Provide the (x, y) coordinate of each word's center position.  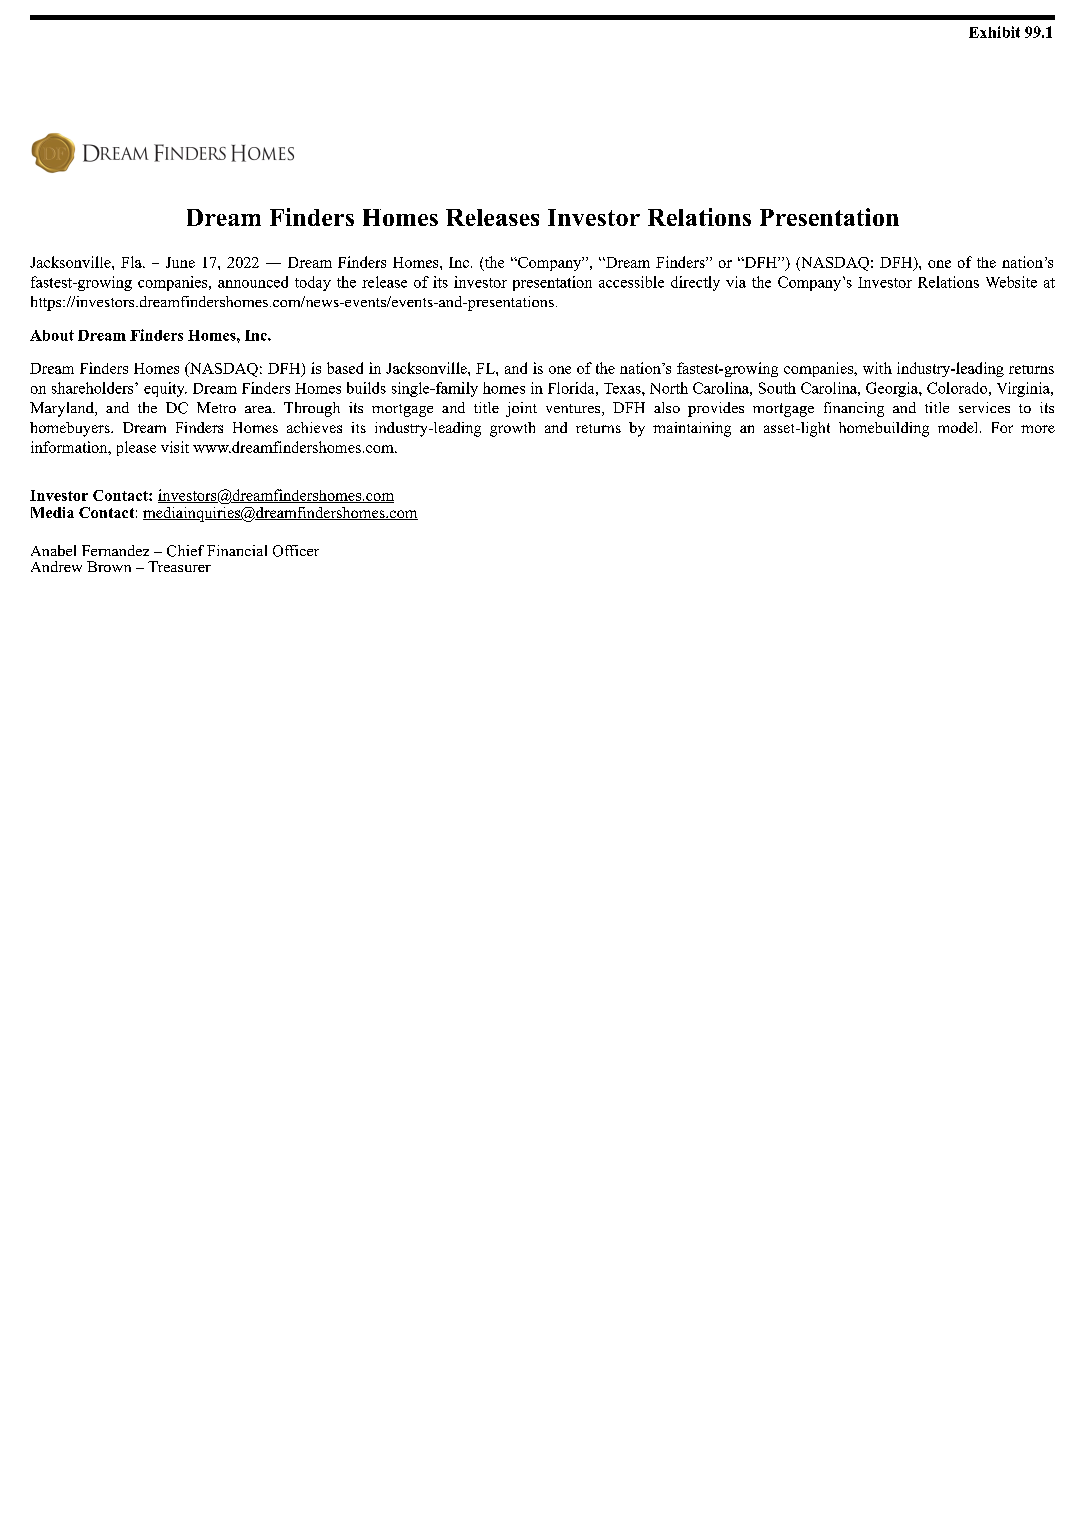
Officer (296, 551)
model (959, 427)
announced (253, 282)
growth (512, 429)
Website (1011, 282)
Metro (216, 407)
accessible (631, 282)
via (736, 282)
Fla (132, 262)
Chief (185, 551)
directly (695, 283)
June (180, 262)
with (877, 368)
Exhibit (994, 32)
